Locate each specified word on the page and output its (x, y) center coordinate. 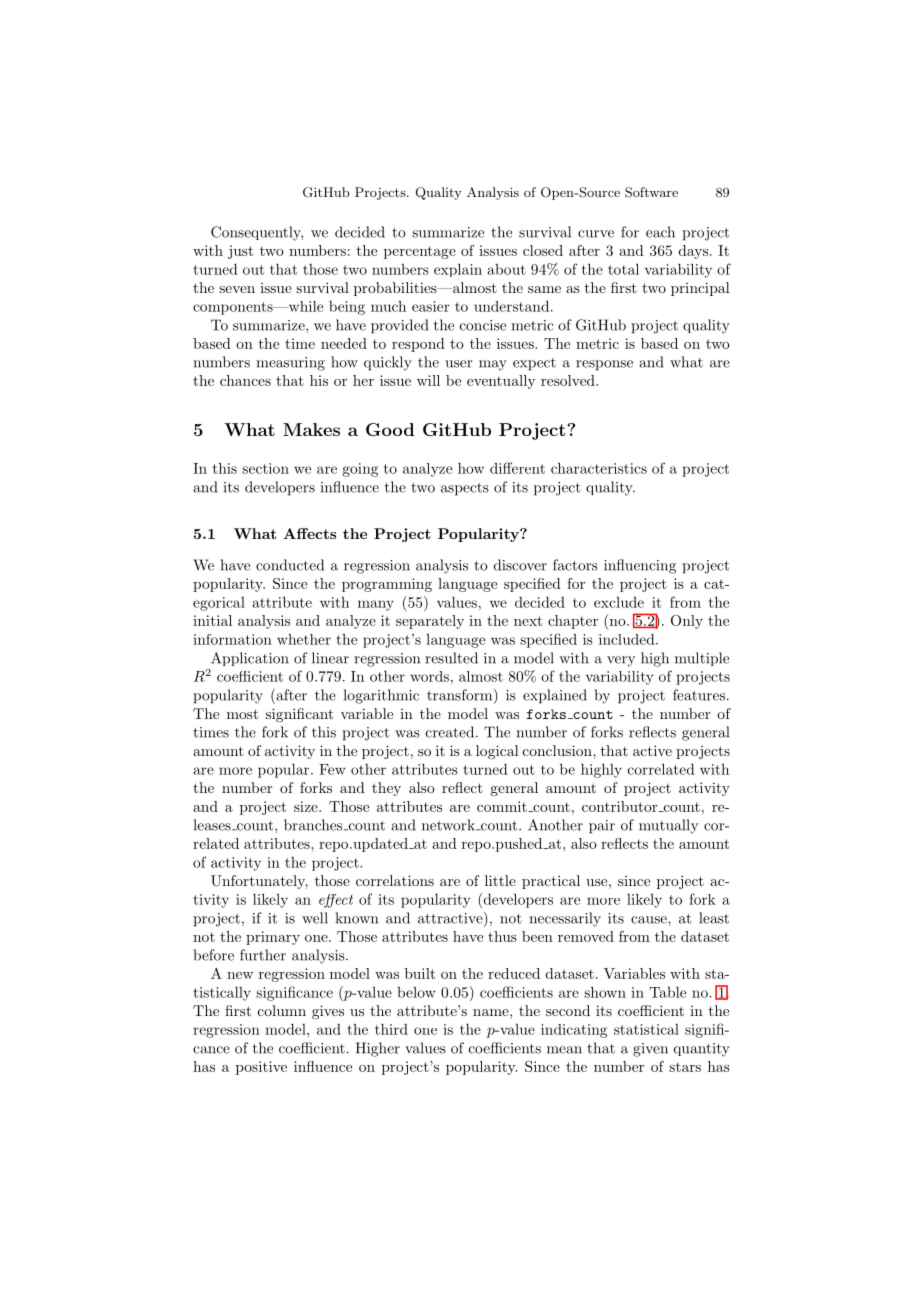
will (428, 380)
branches (314, 825)
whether (304, 639)
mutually (668, 826)
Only (687, 622)
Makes (311, 429)
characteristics (599, 468)
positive (261, 1068)
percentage (420, 252)
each (660, 232)
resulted (451, 658)
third (391, 1029)
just (240, 252)
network (449, 825)
